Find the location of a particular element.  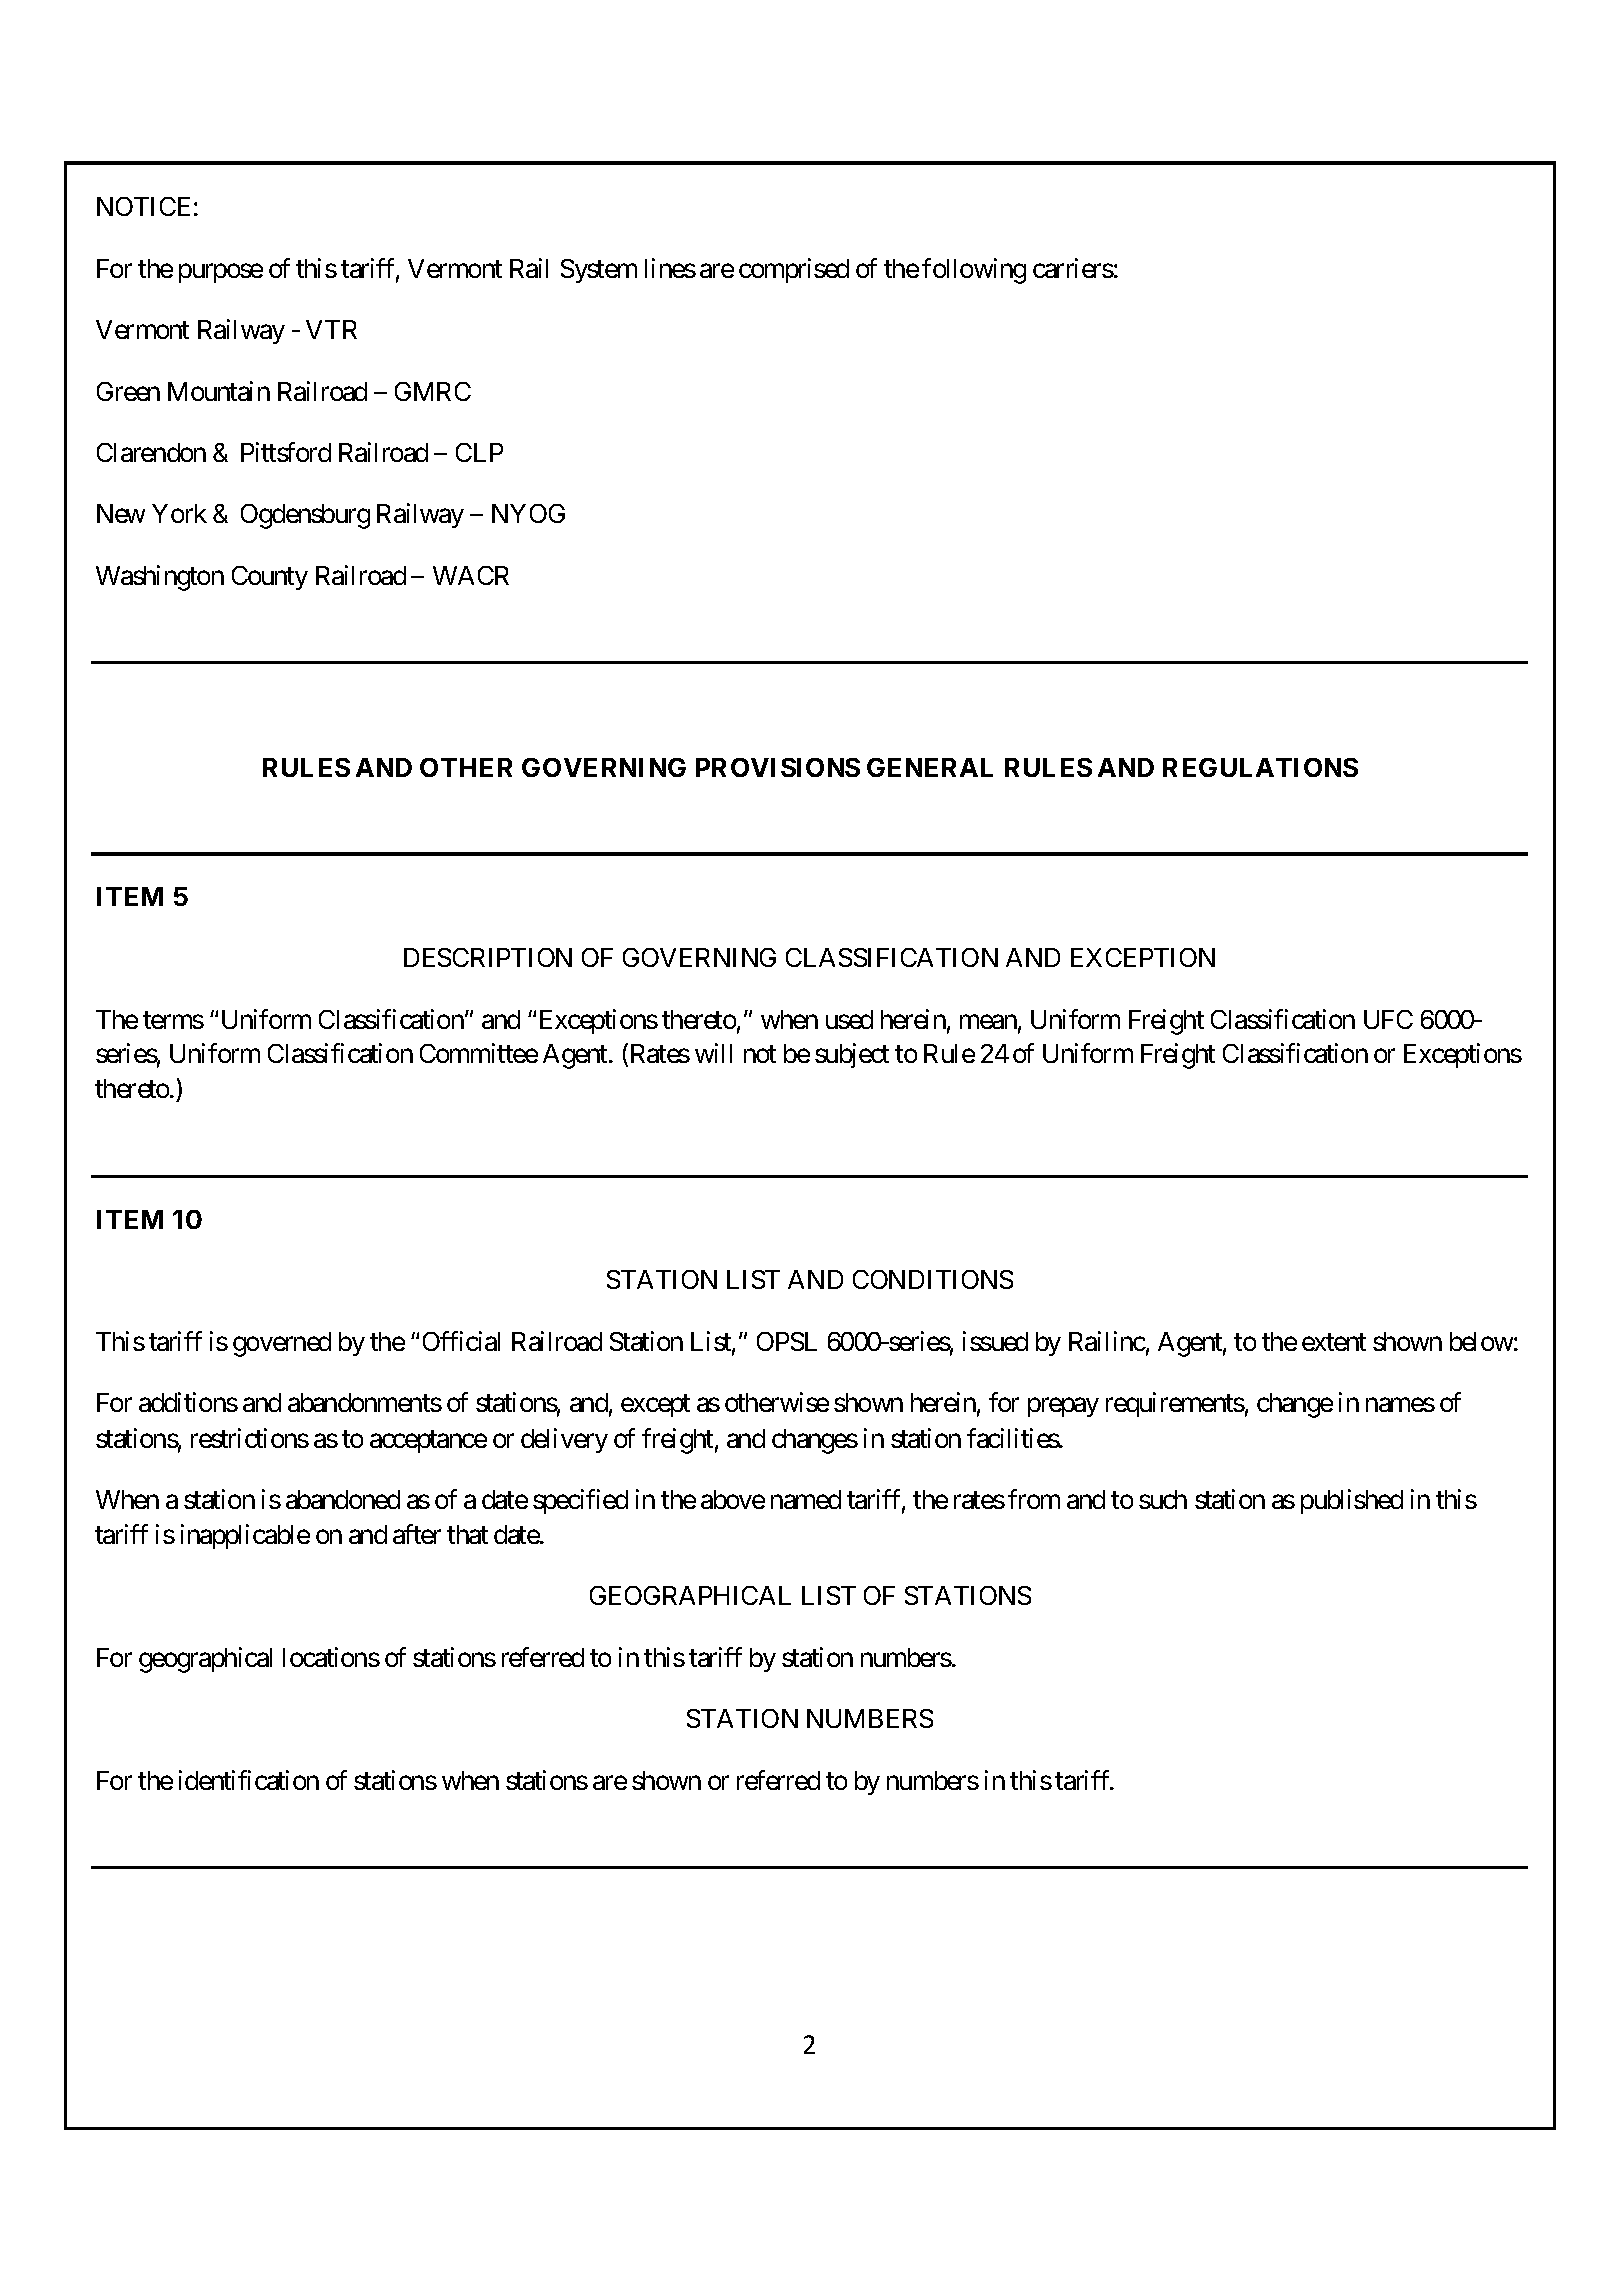

PROVISIONS is located at coordinates (778, 767).
